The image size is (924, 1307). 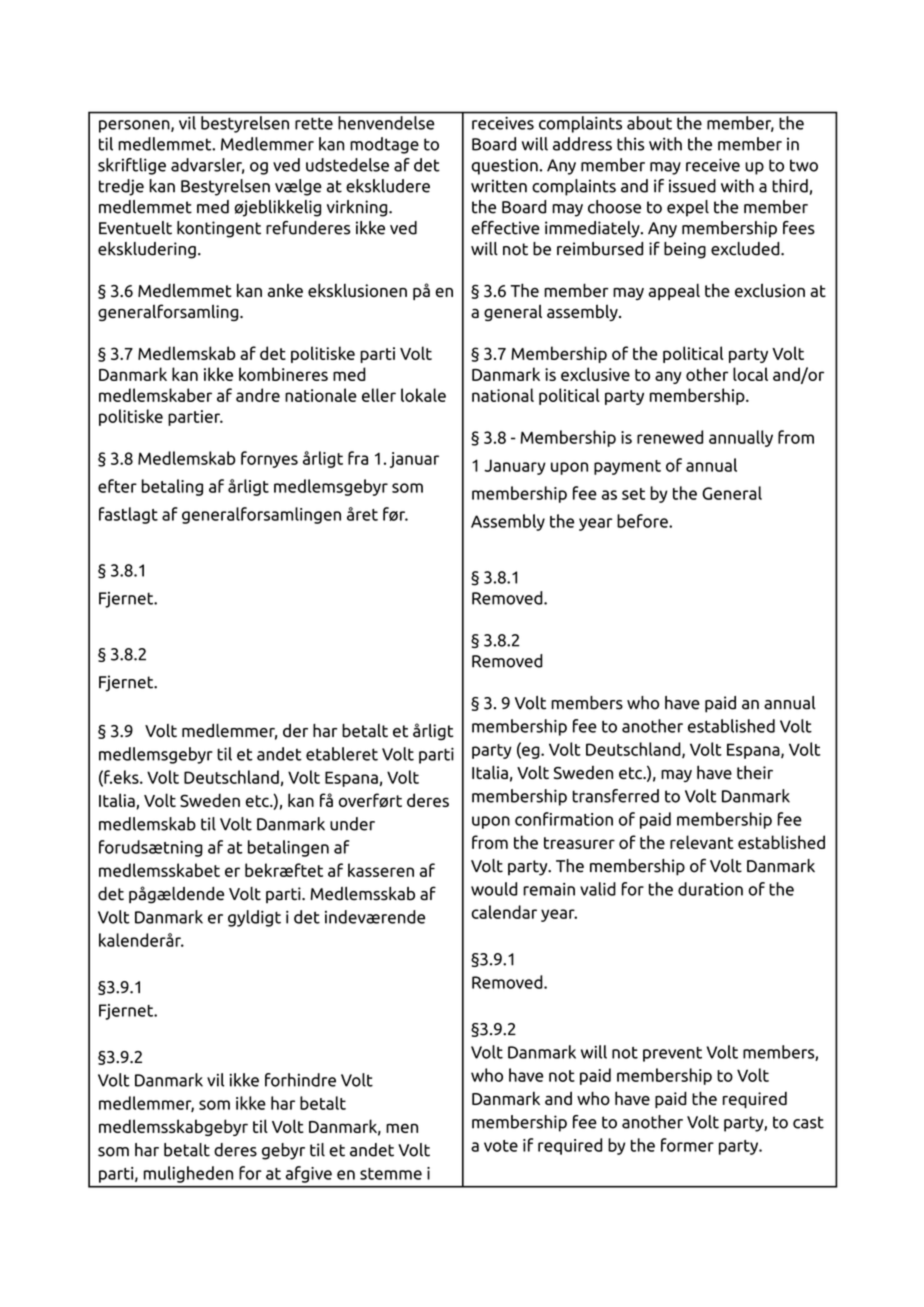 What do you see at coordinates (285, 290) in the screenshot?
I see `anke` at bounding box center [285, 290].
